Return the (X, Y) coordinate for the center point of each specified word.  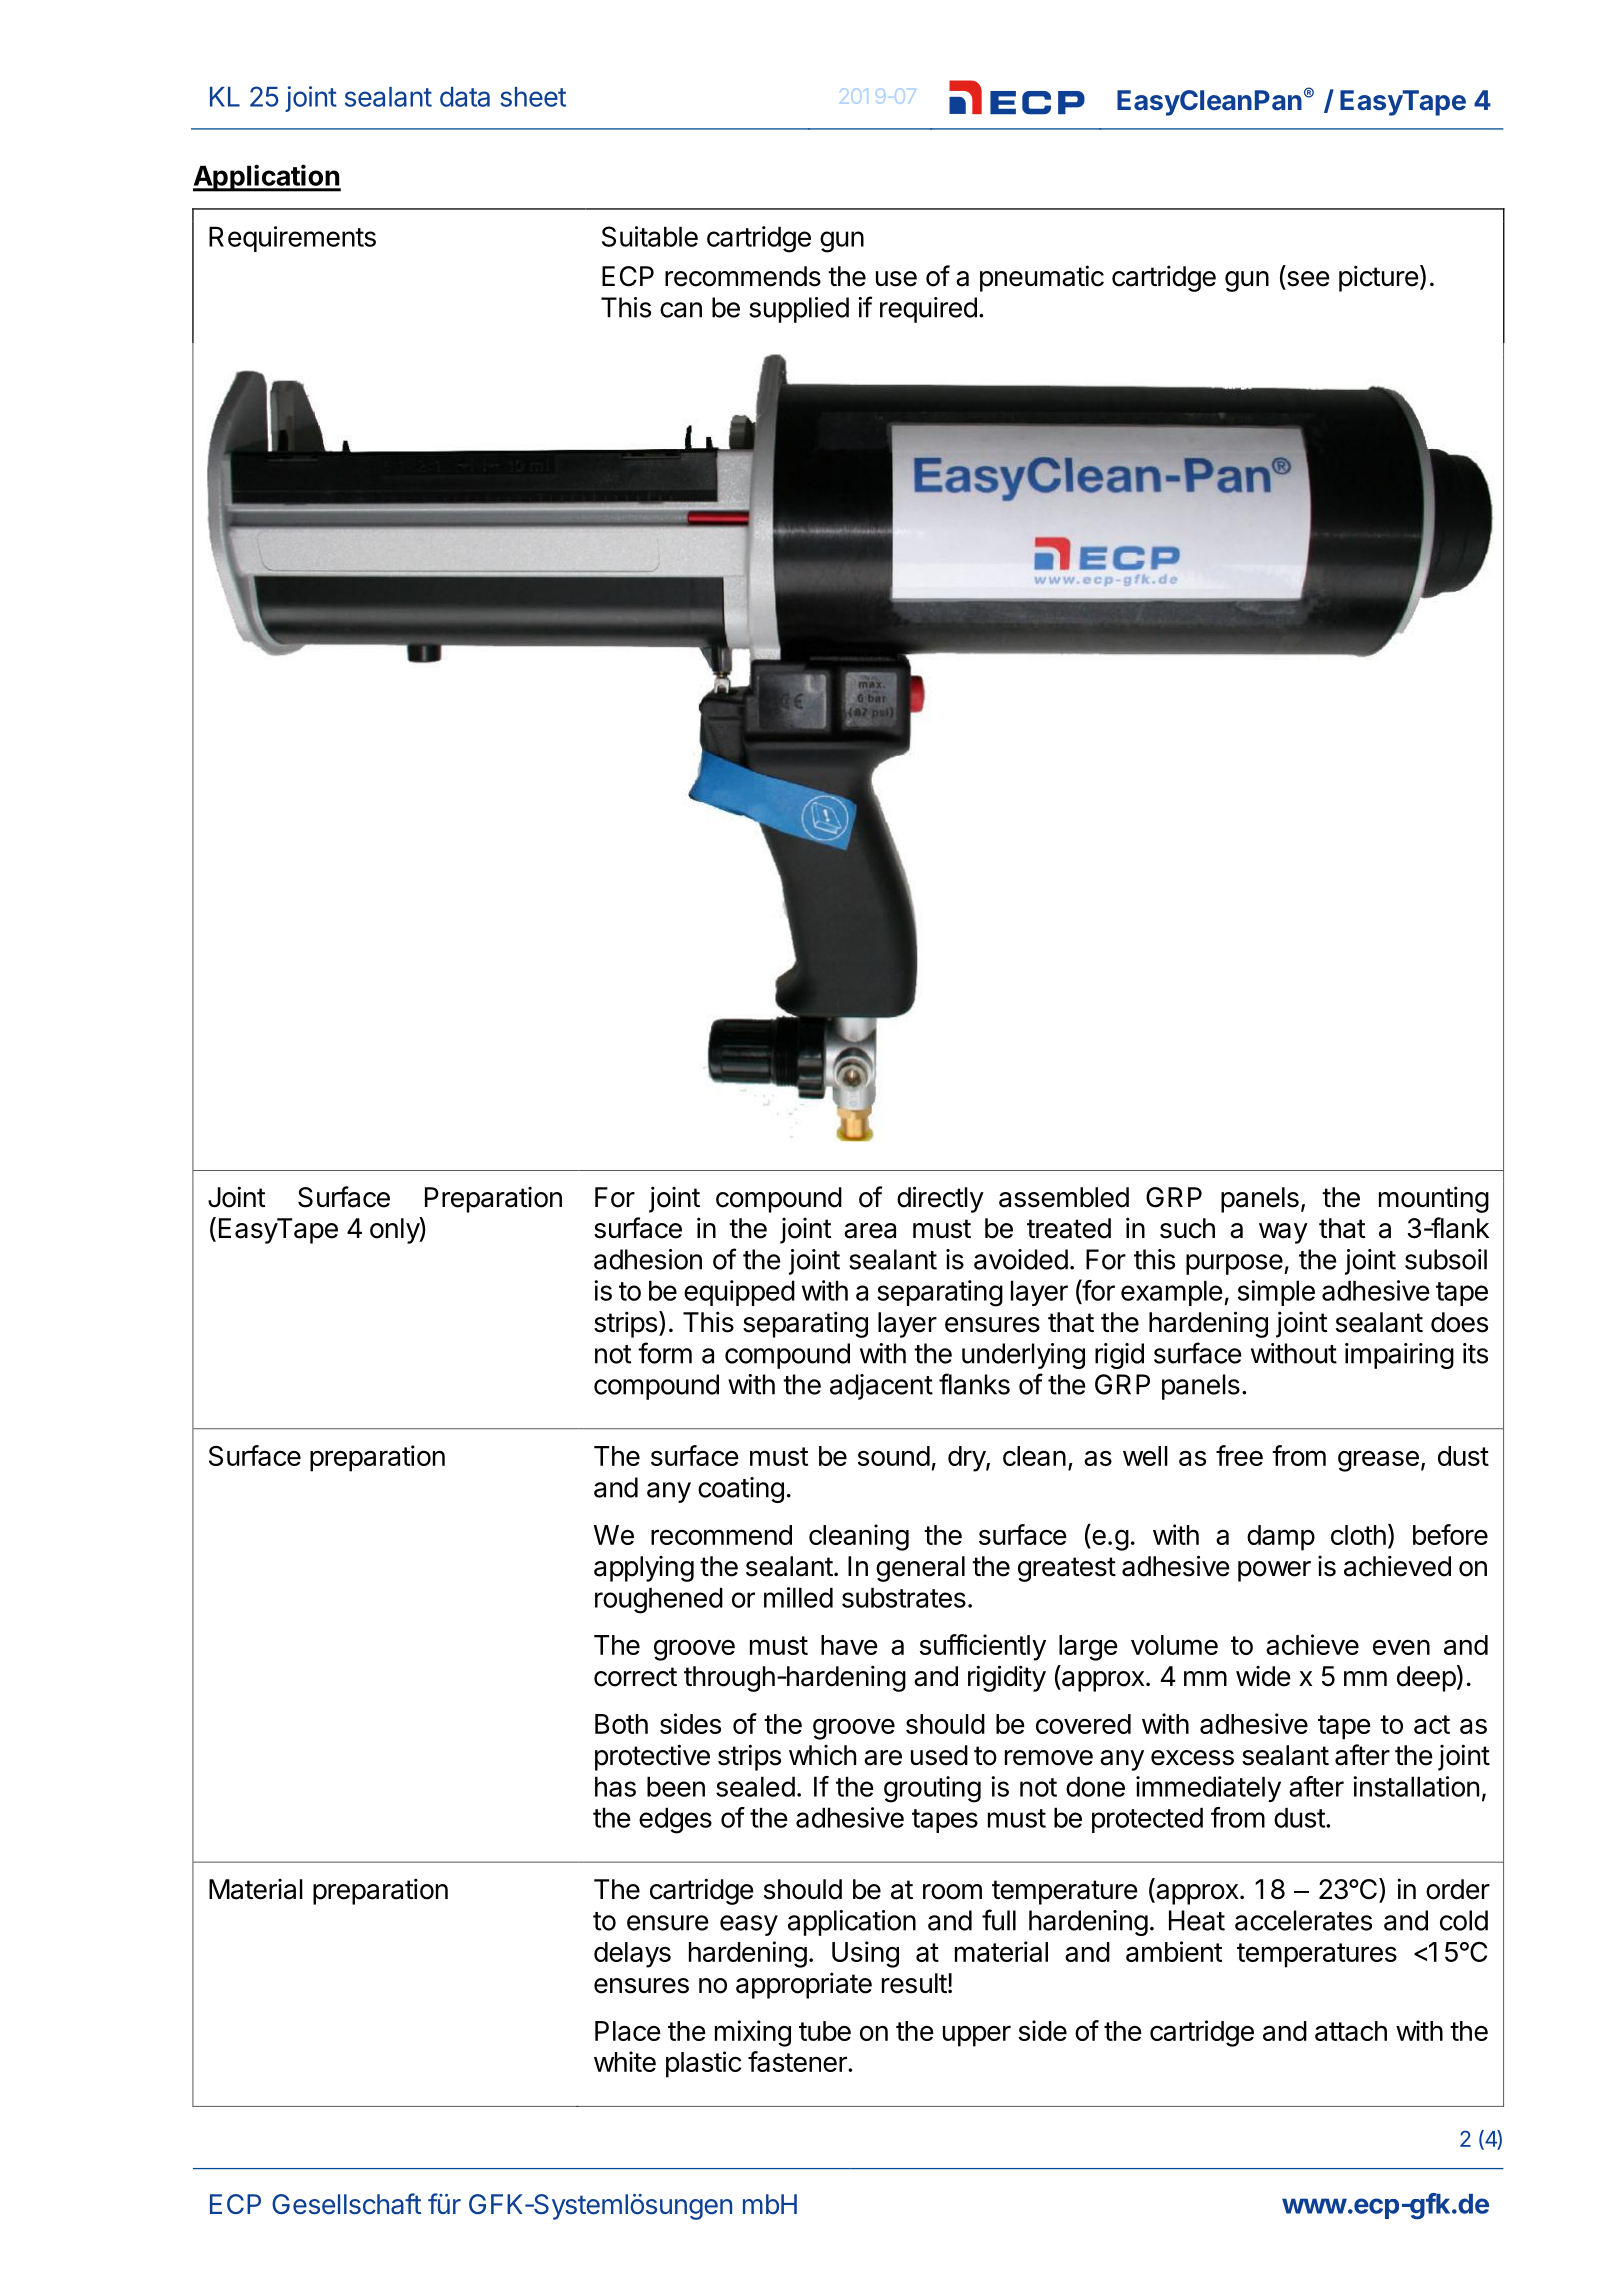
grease (1378, 1461)
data (465, 97)
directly (940, 1199)
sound (894, 1456)
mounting (1434, 1199)
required (928, 310)
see (1307, 280)
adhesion (648, 1259)
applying (644, 1569)
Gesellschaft (346, 2204)
